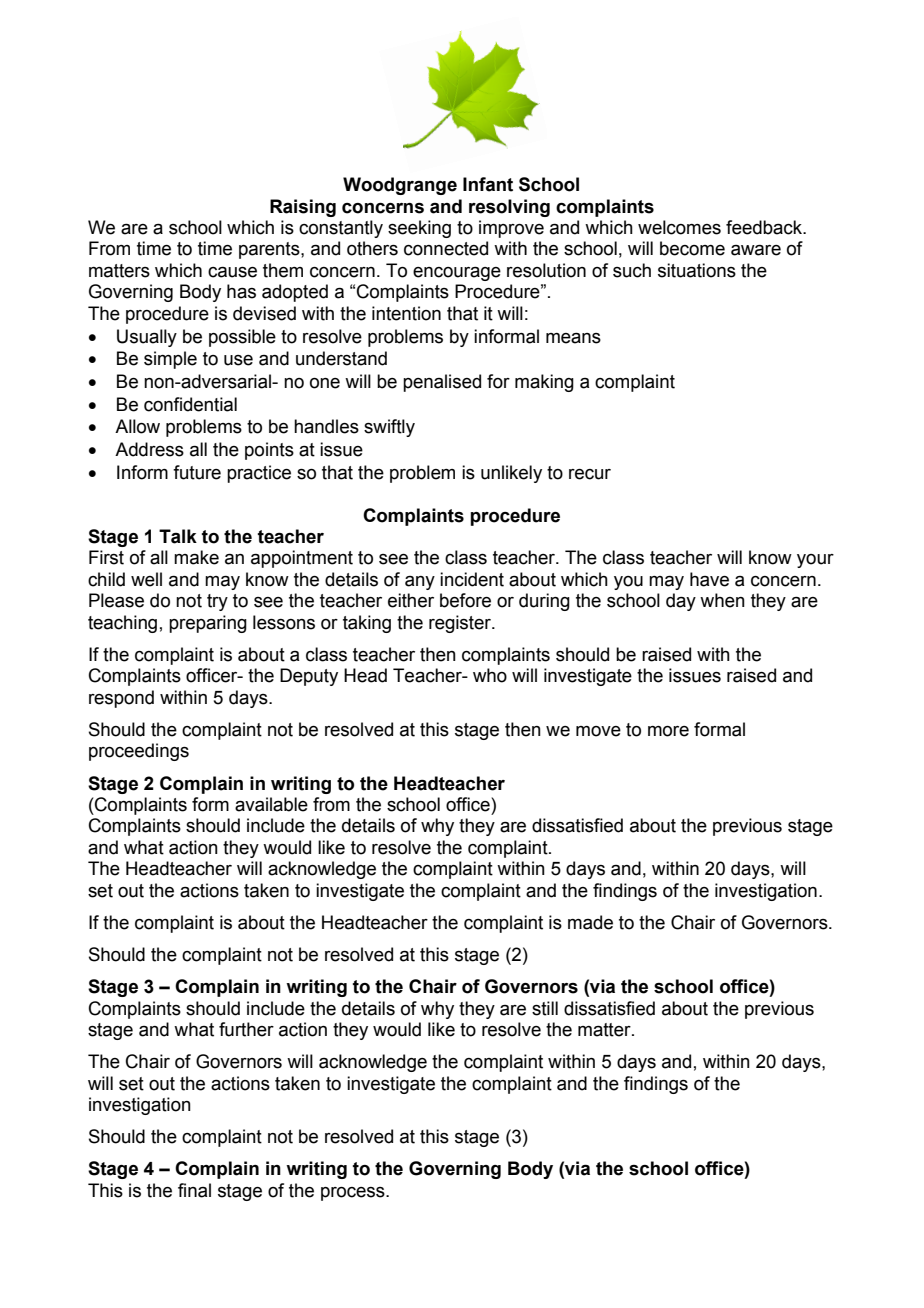 This screenshot has width=924, height=1308. What do you see at coordinates (246, 1029) in the screenshot?
I see `further` at bounding box center [246, 1029].
